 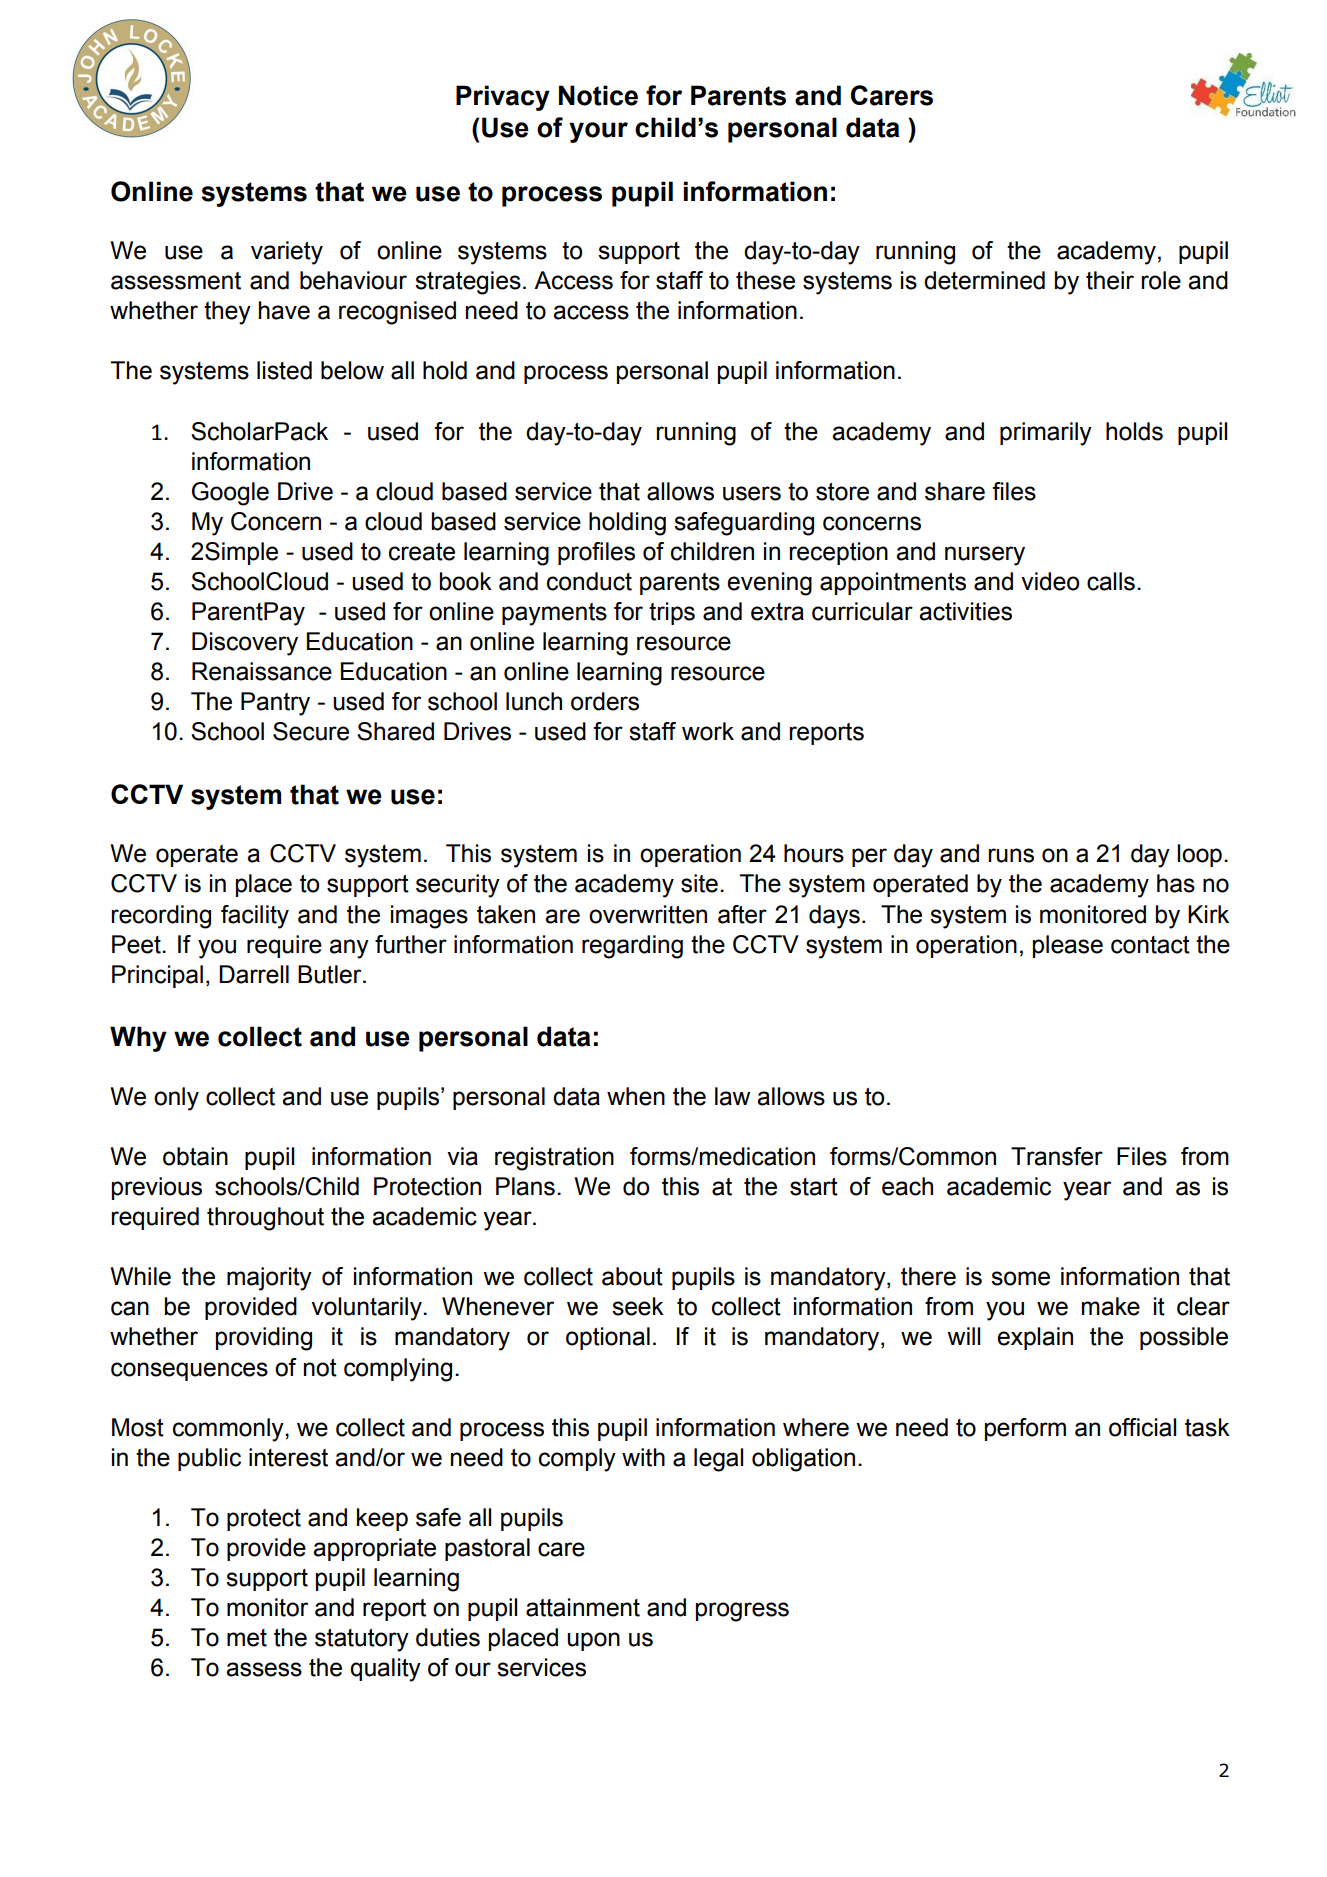 What do you see at coordinates (598, 132) in the screenshot?
I see `your` at bounding box center [598, 132].
